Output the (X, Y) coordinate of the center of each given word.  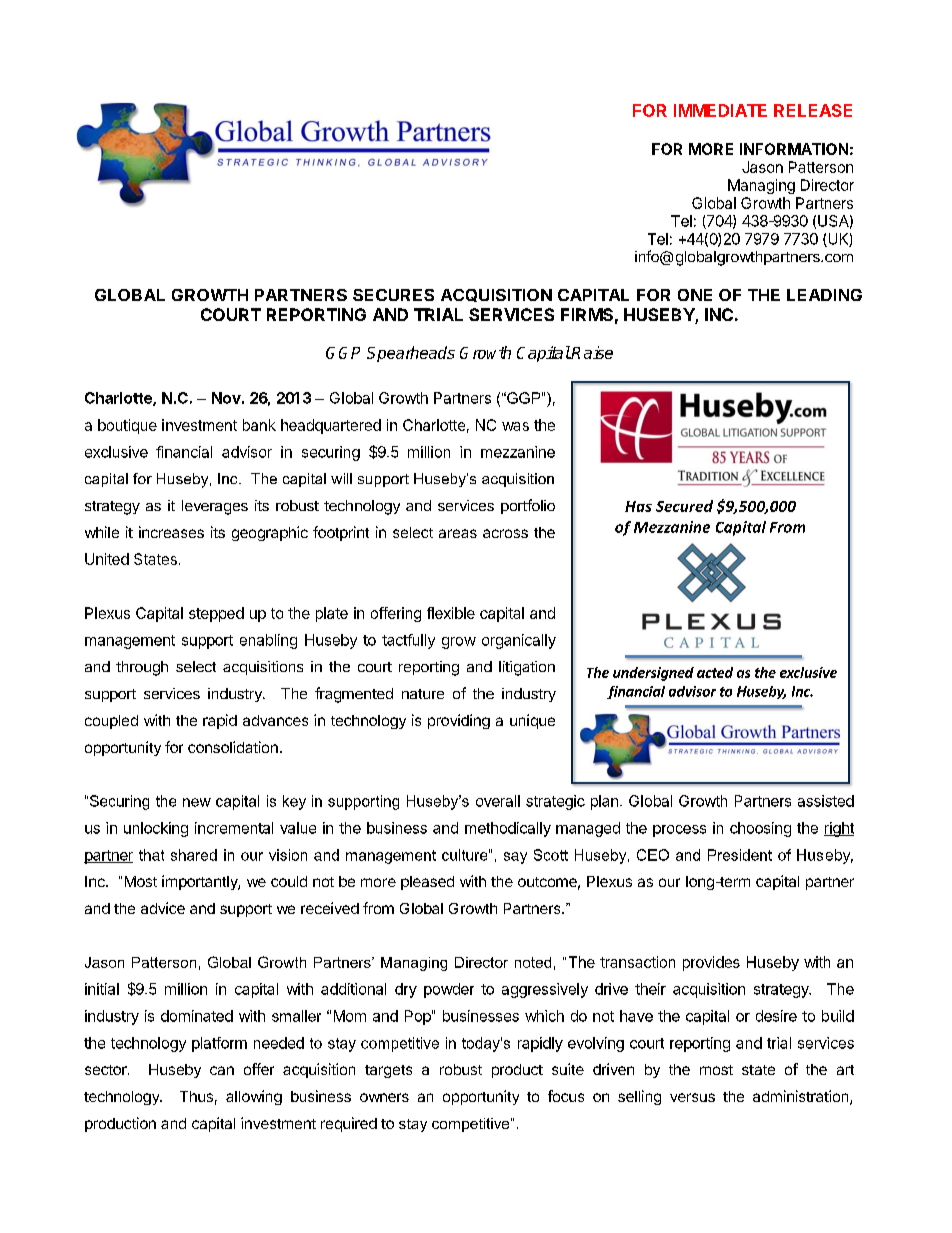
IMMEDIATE (720, 110)
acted (715, 672)
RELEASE (813, 110)
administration (802, 1097)
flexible (451, 613)
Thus (196, 1096)
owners (384, 1097)
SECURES (393, 295)
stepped (216, 614)
